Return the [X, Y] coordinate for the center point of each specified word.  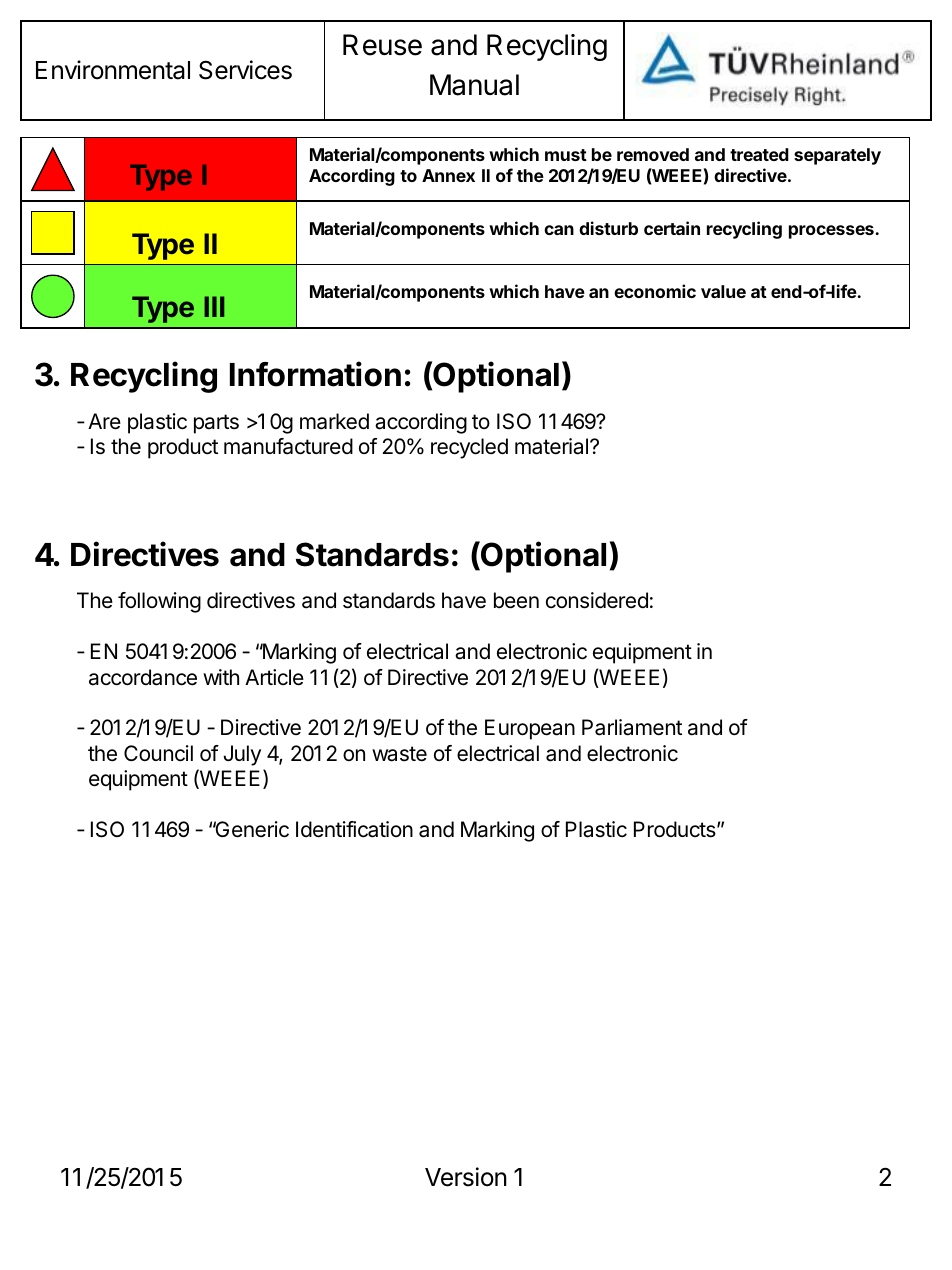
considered [597, 600]
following [159, 602]
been [516, 600]
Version [466, 1177]
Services [245, 70]
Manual [474, 85]
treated [759, 154]
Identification [354, 829]
